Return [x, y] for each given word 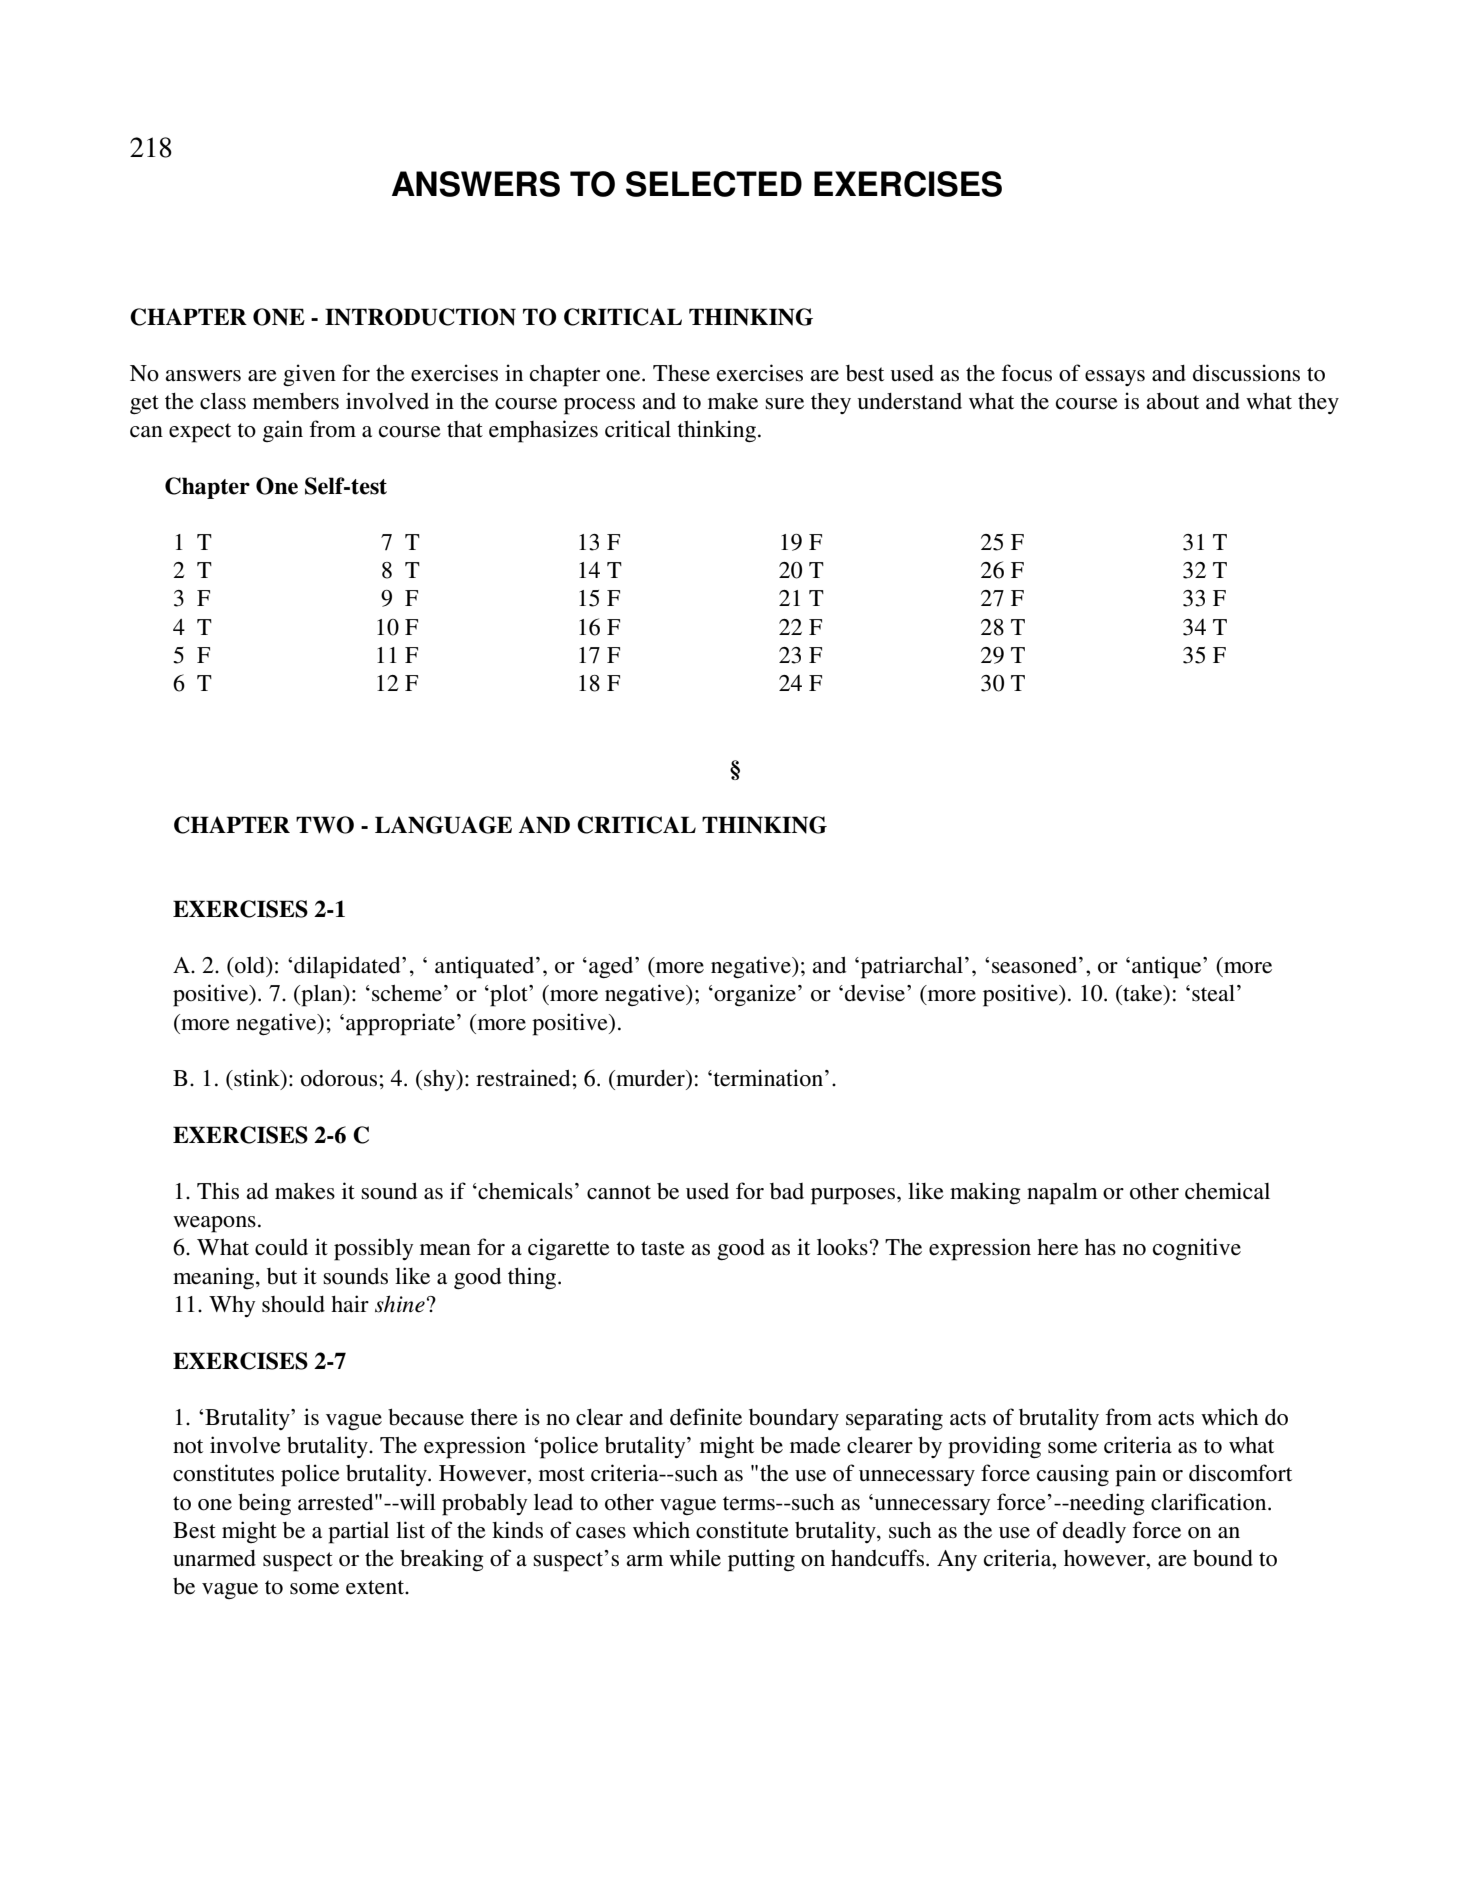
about [1172, 401]
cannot [619, 1192]
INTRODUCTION [420, 317]
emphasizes [543, 431]
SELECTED [714, 184]
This [218, 1191]
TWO [325, 825]
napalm [1062, 1193]
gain [283, 431]
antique [1168, 967]
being [264, 1504]
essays [1115, 378]
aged [612, 968]
